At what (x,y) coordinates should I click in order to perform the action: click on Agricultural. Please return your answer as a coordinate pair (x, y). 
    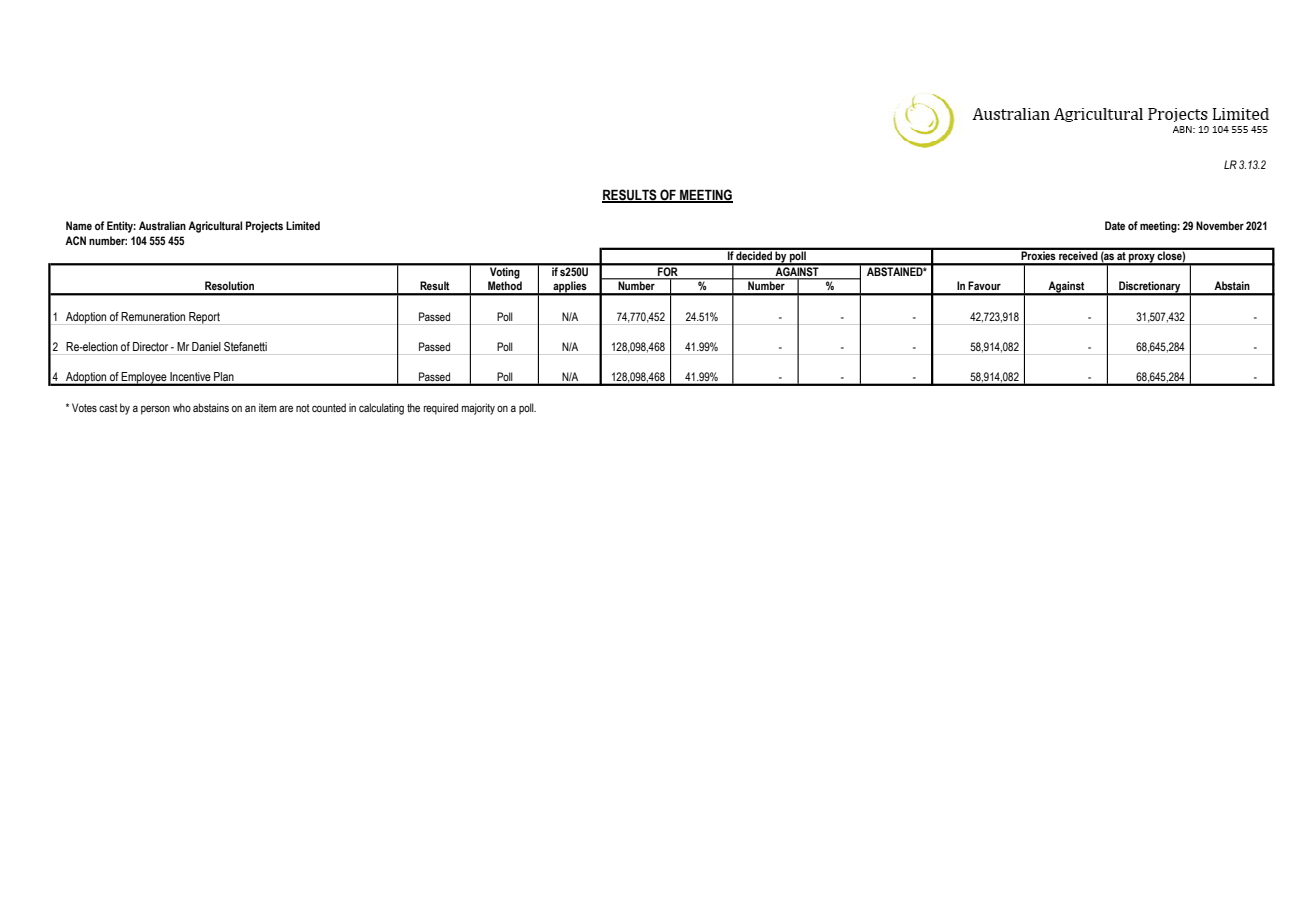
    Looking at the image, I should click on (215, 227).
